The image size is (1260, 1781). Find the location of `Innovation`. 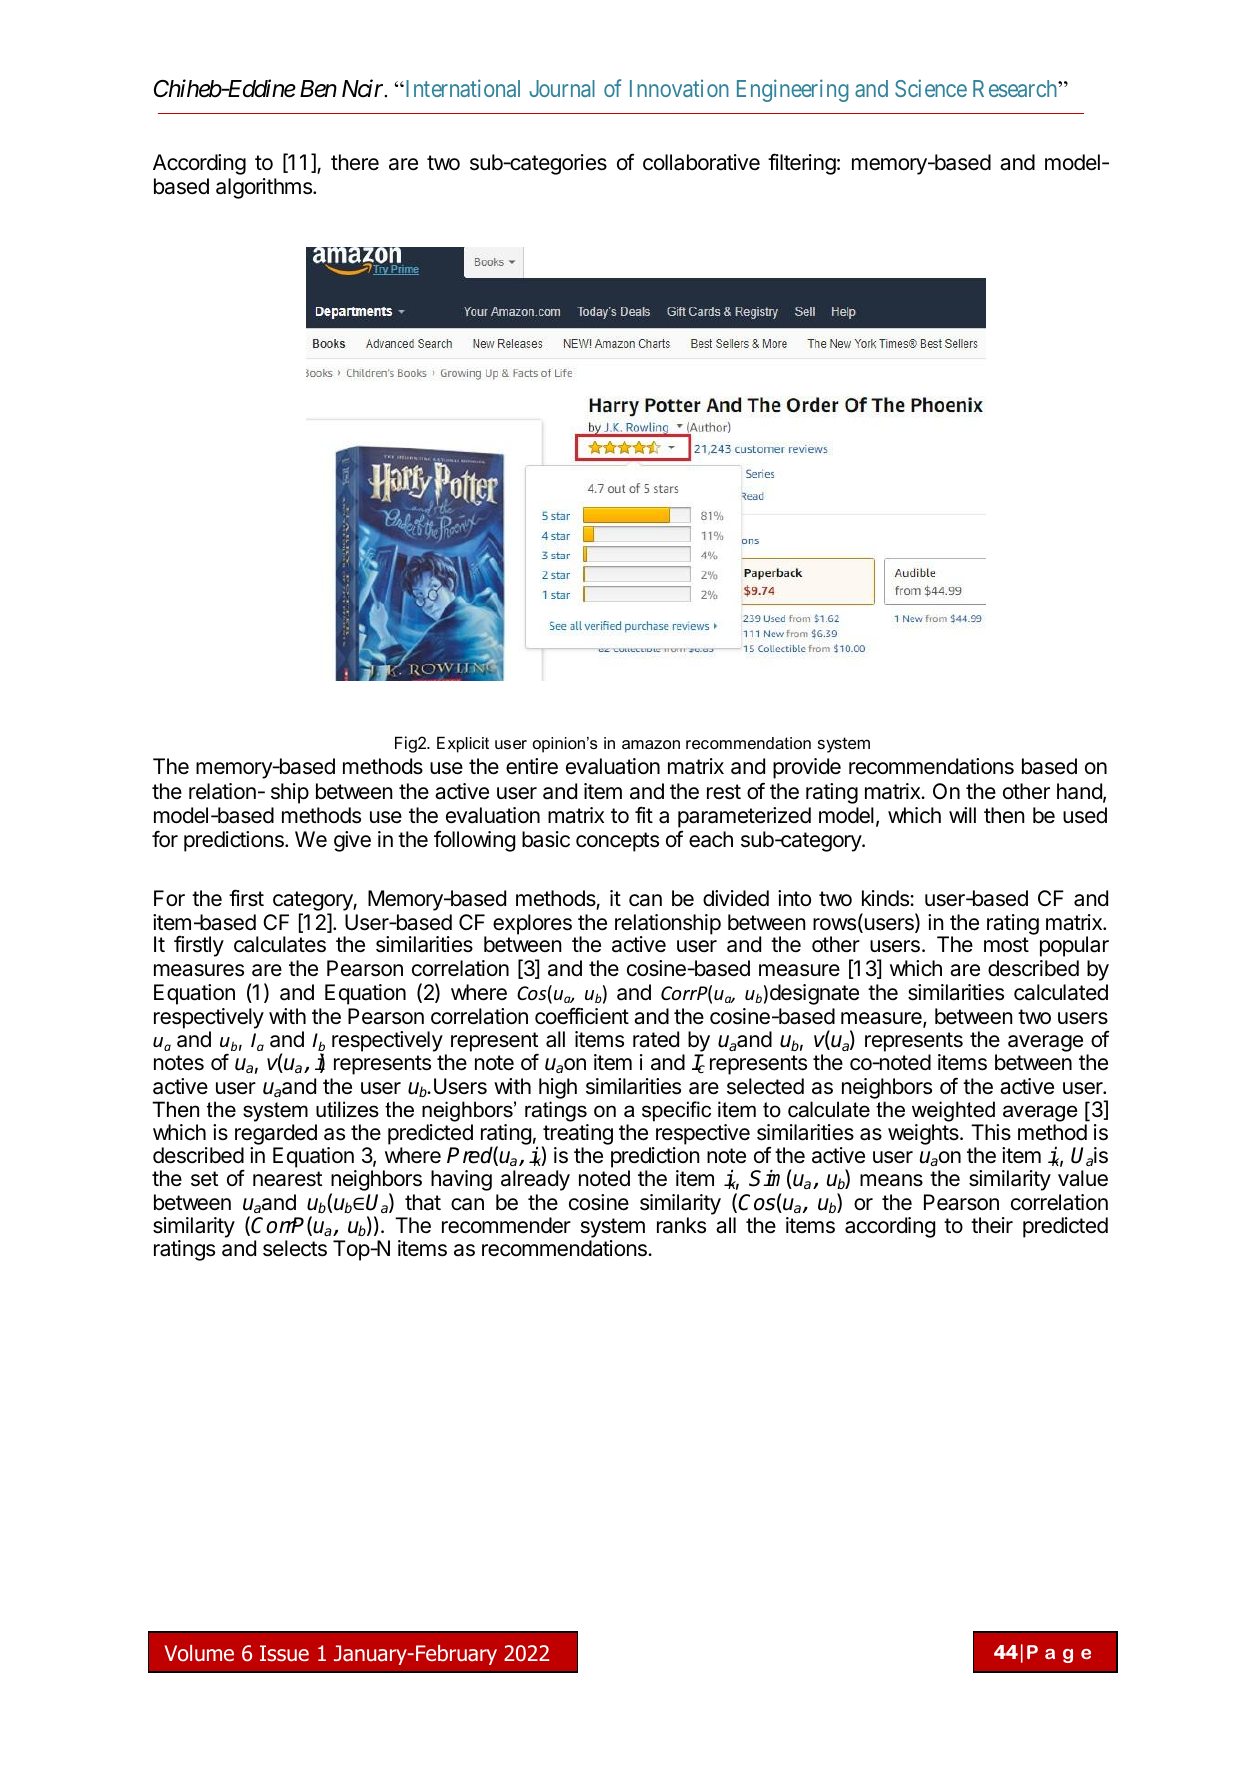

Innovation is located at coordinates (679, 88).
